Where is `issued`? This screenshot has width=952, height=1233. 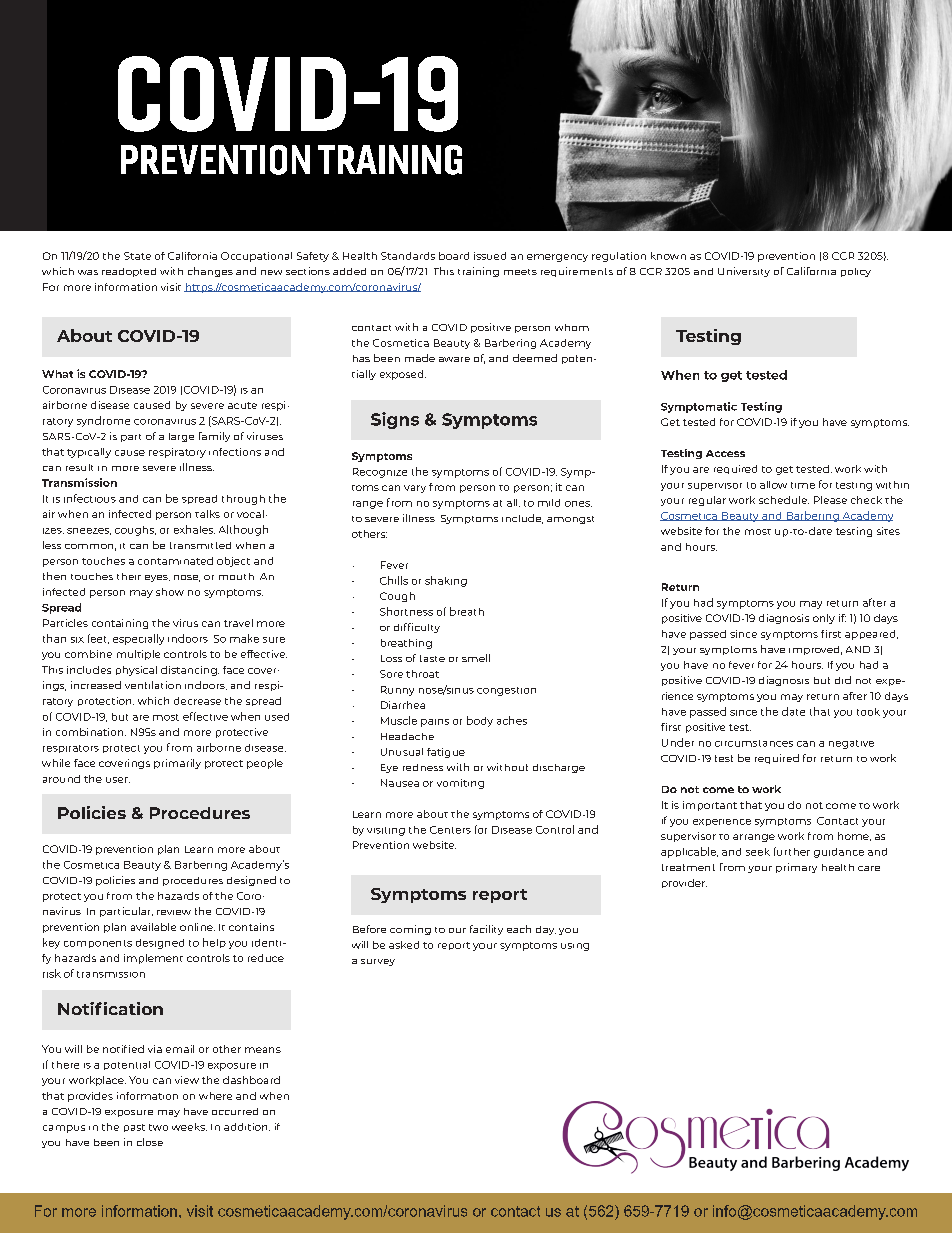 issued is located at coordinates (490, 256).
